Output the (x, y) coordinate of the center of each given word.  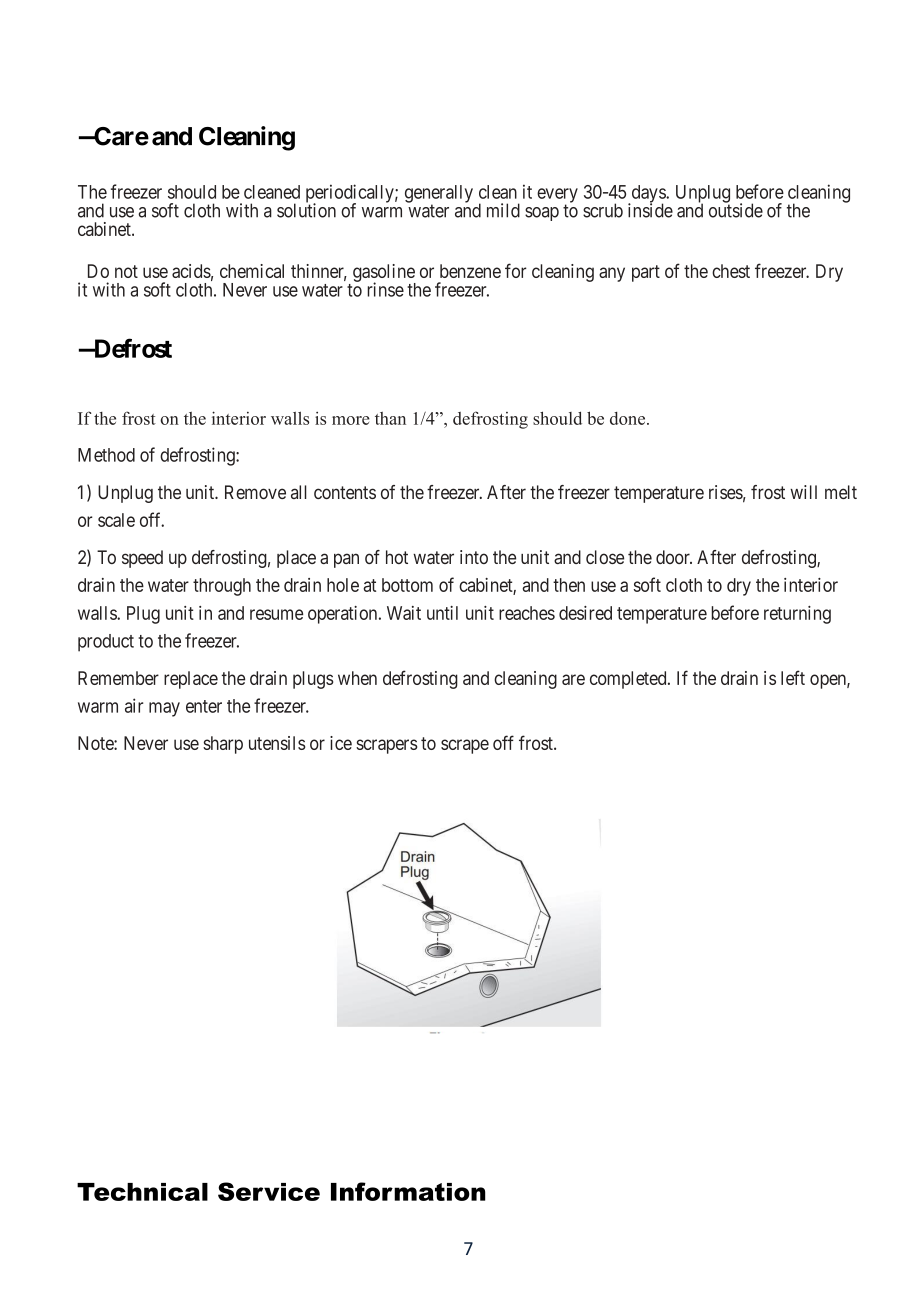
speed (142, 559)
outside (736, 210)
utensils (277, 743)
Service (269, 1191)
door (674, 557)
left (793, 677)
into (474, 557)
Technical (142, 1192)
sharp (223, 745)
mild (503, 210)
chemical (252, 271)
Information (408, 1191)
